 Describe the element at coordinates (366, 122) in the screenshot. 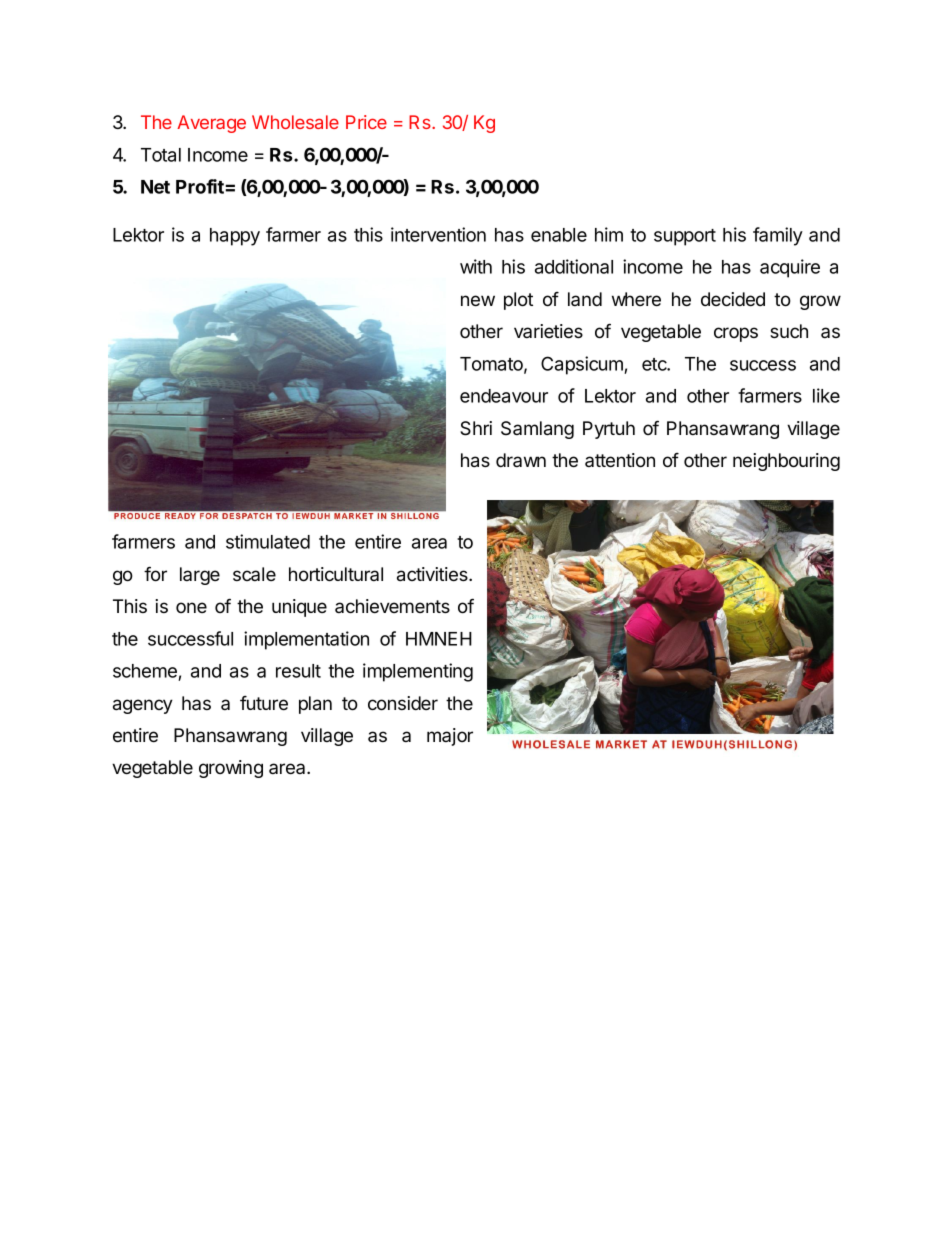

I see `Price` at that location.
